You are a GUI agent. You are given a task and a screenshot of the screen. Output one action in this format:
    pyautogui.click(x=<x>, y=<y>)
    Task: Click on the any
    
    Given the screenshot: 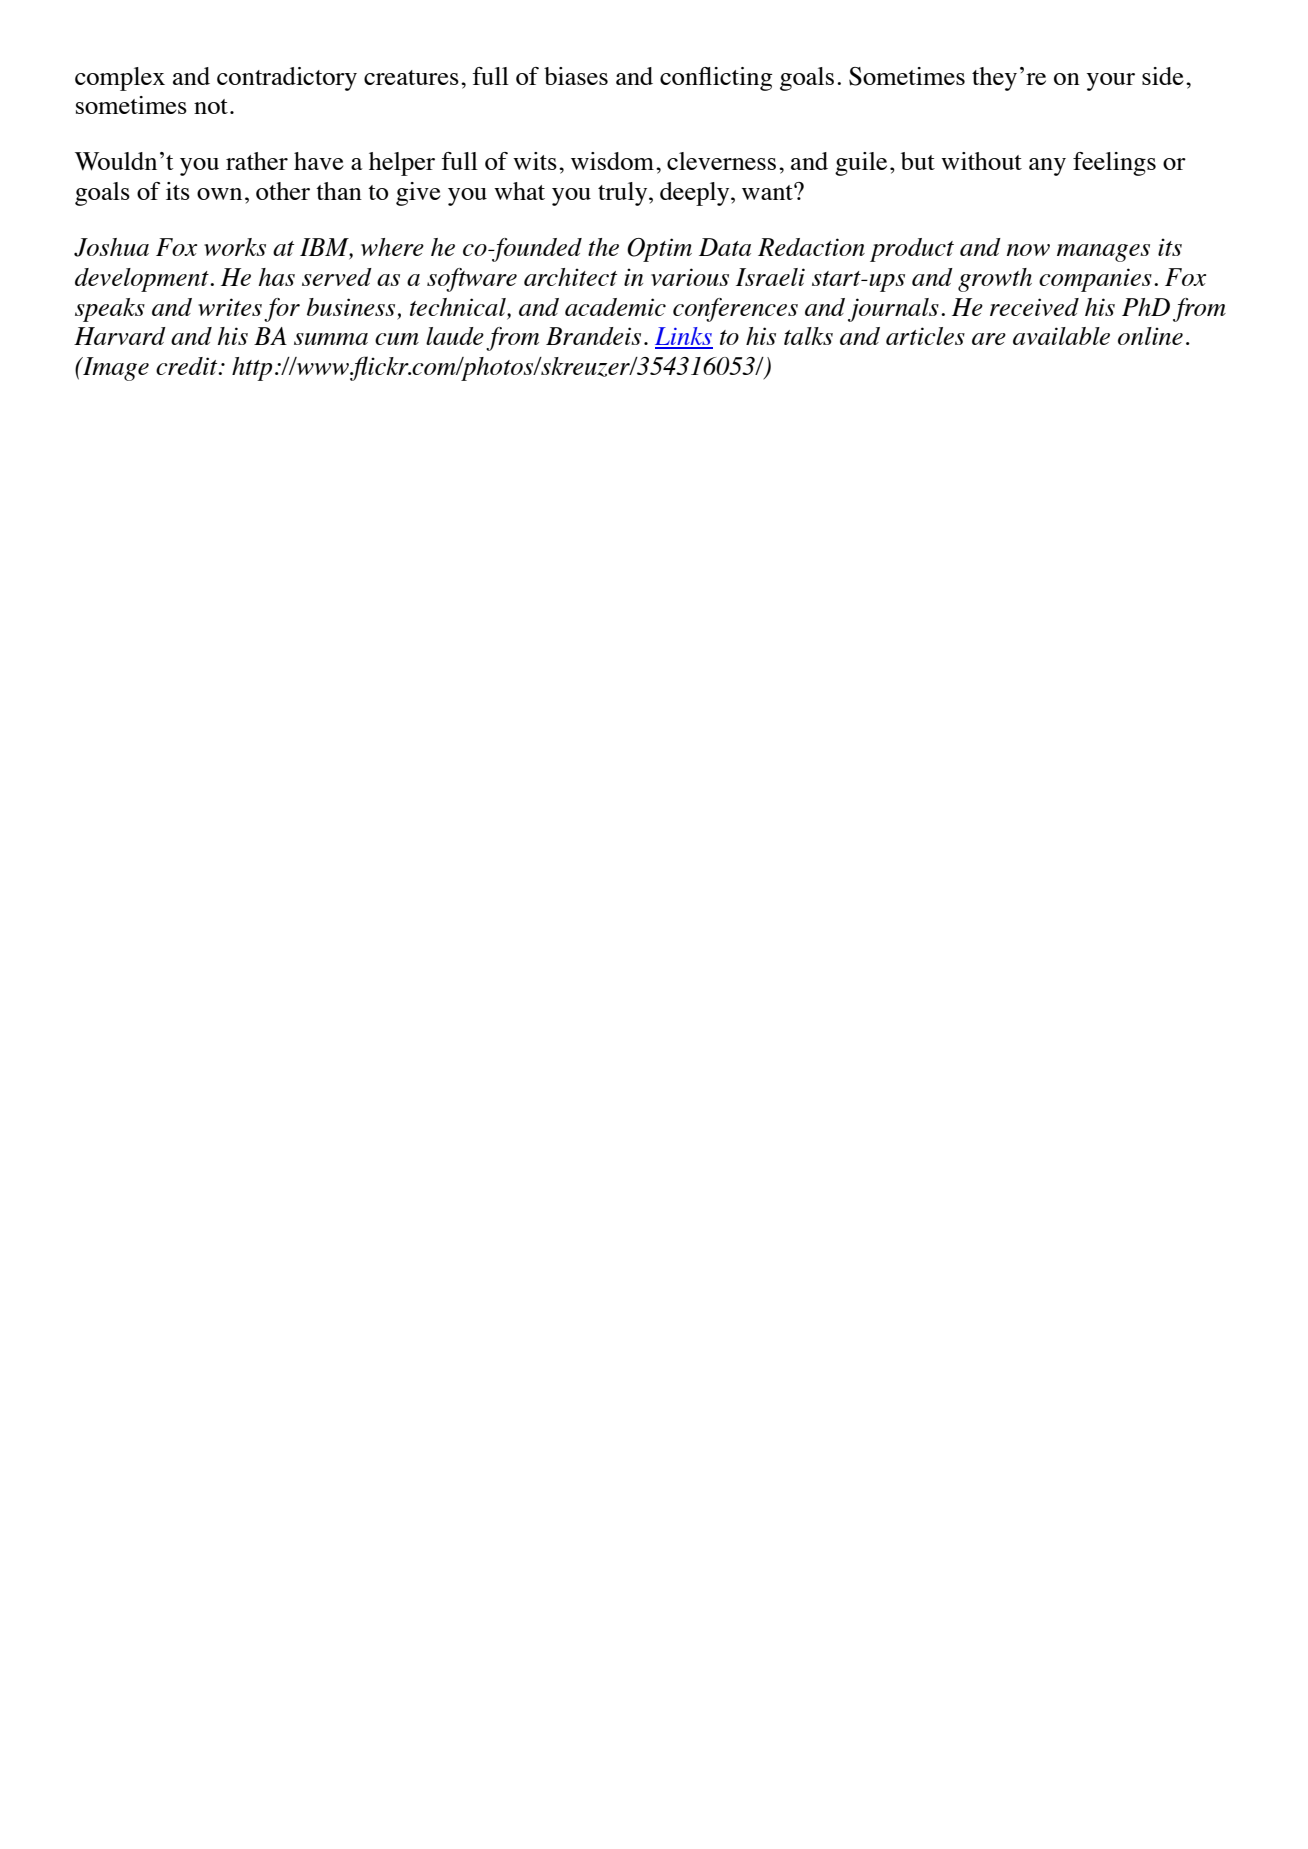 What is the action you would take?
    pyautogui.click(x=1047, y=167)
